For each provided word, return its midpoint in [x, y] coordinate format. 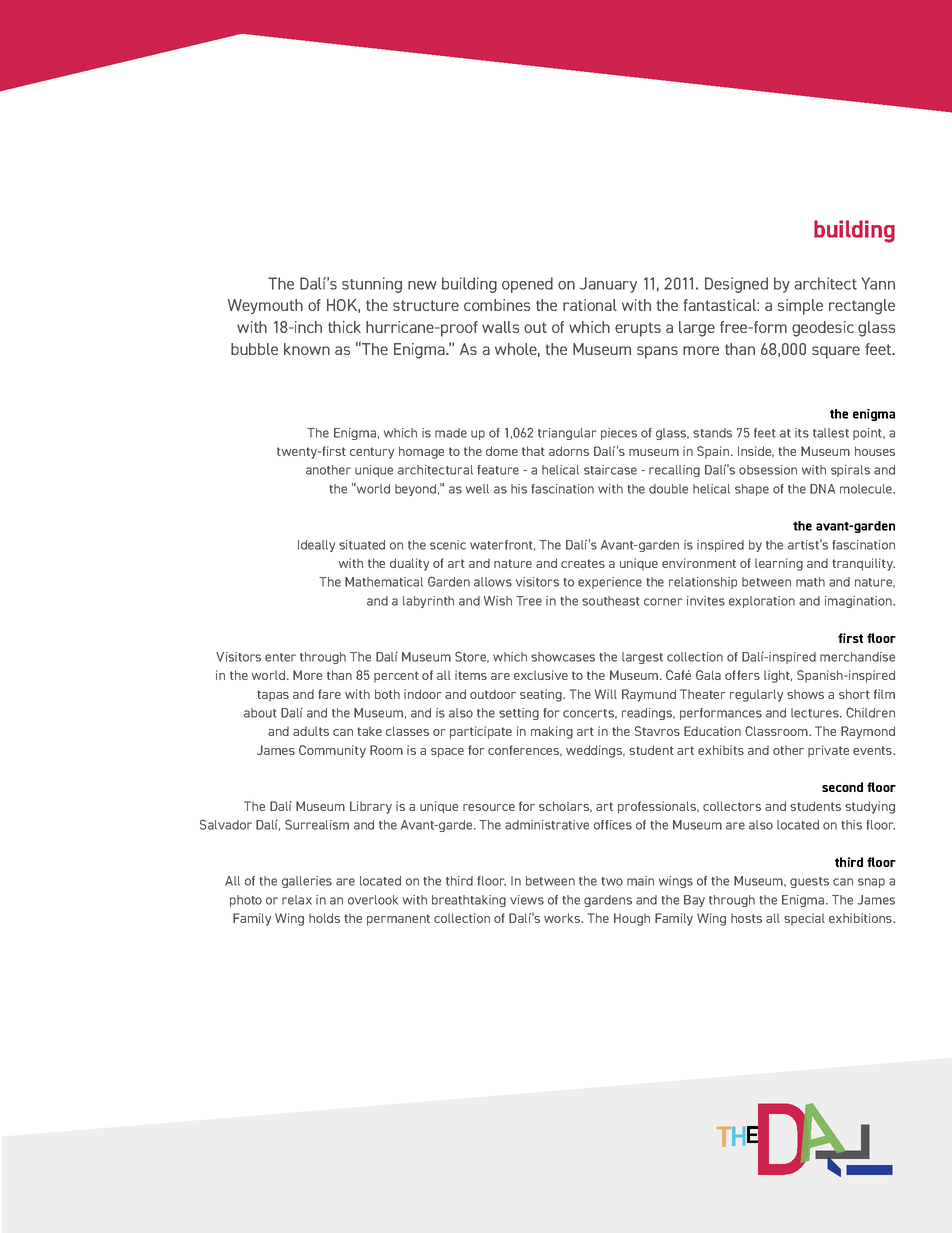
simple [800, 307]
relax [297, 900]
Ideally [316, 546]
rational [590, 305]
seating [542, 695]
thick [344, 327]
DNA [822, 489]
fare [329, 694]
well [477, 489]
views [527, 900]
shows [805, 694]
